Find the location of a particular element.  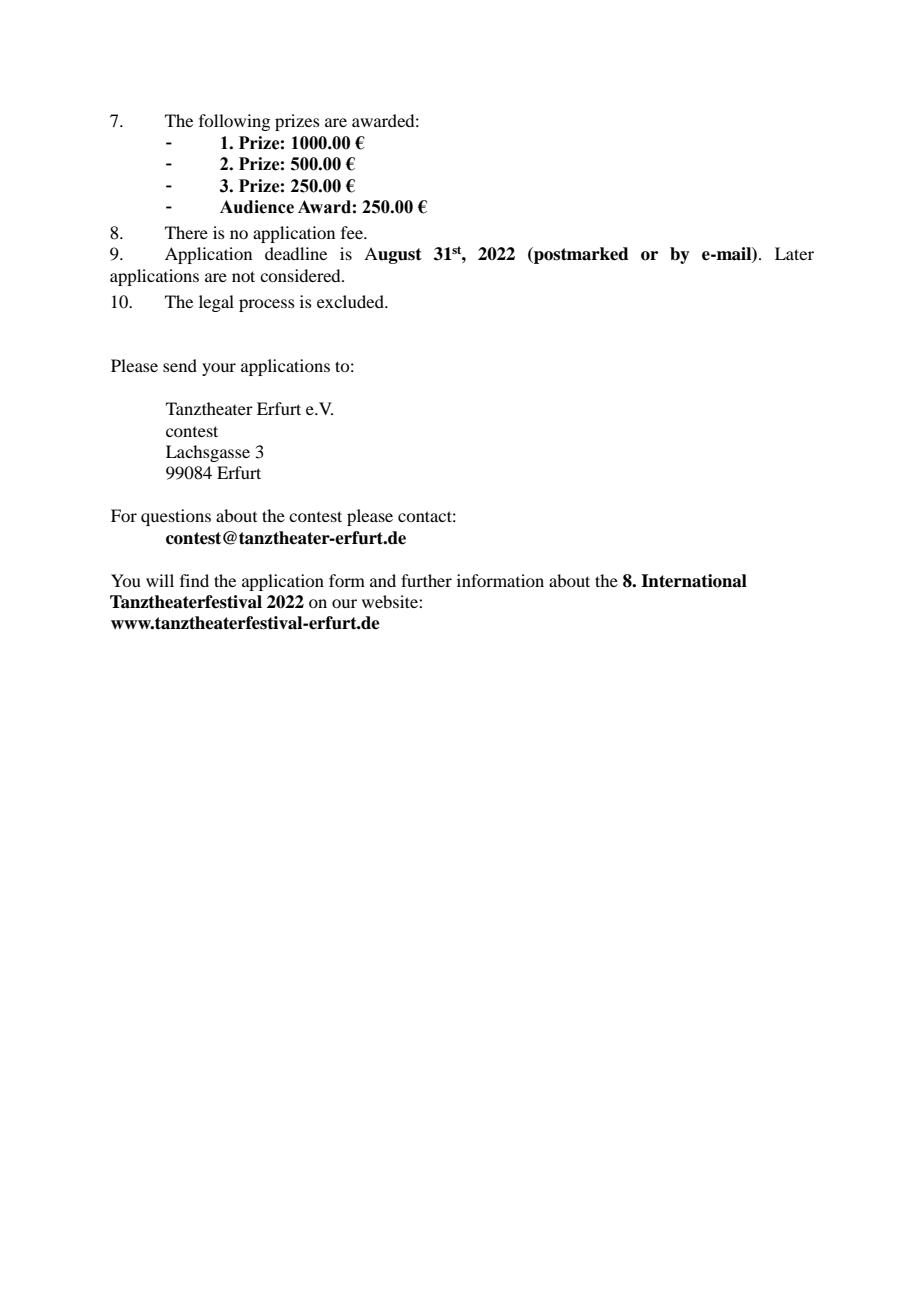

International is located at coordinates (694, 581).
